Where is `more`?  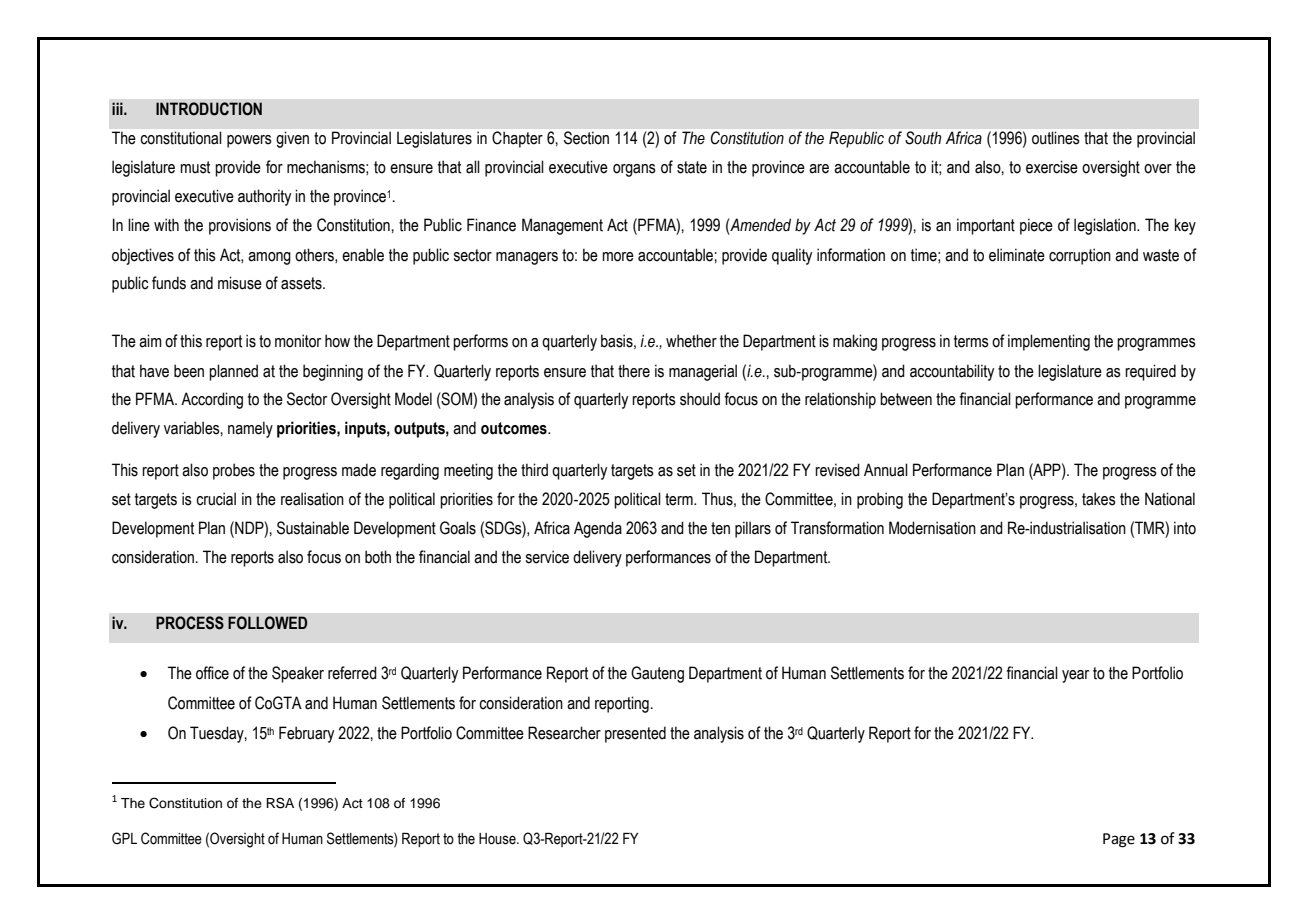 more is located at coordinates (618, 257).
